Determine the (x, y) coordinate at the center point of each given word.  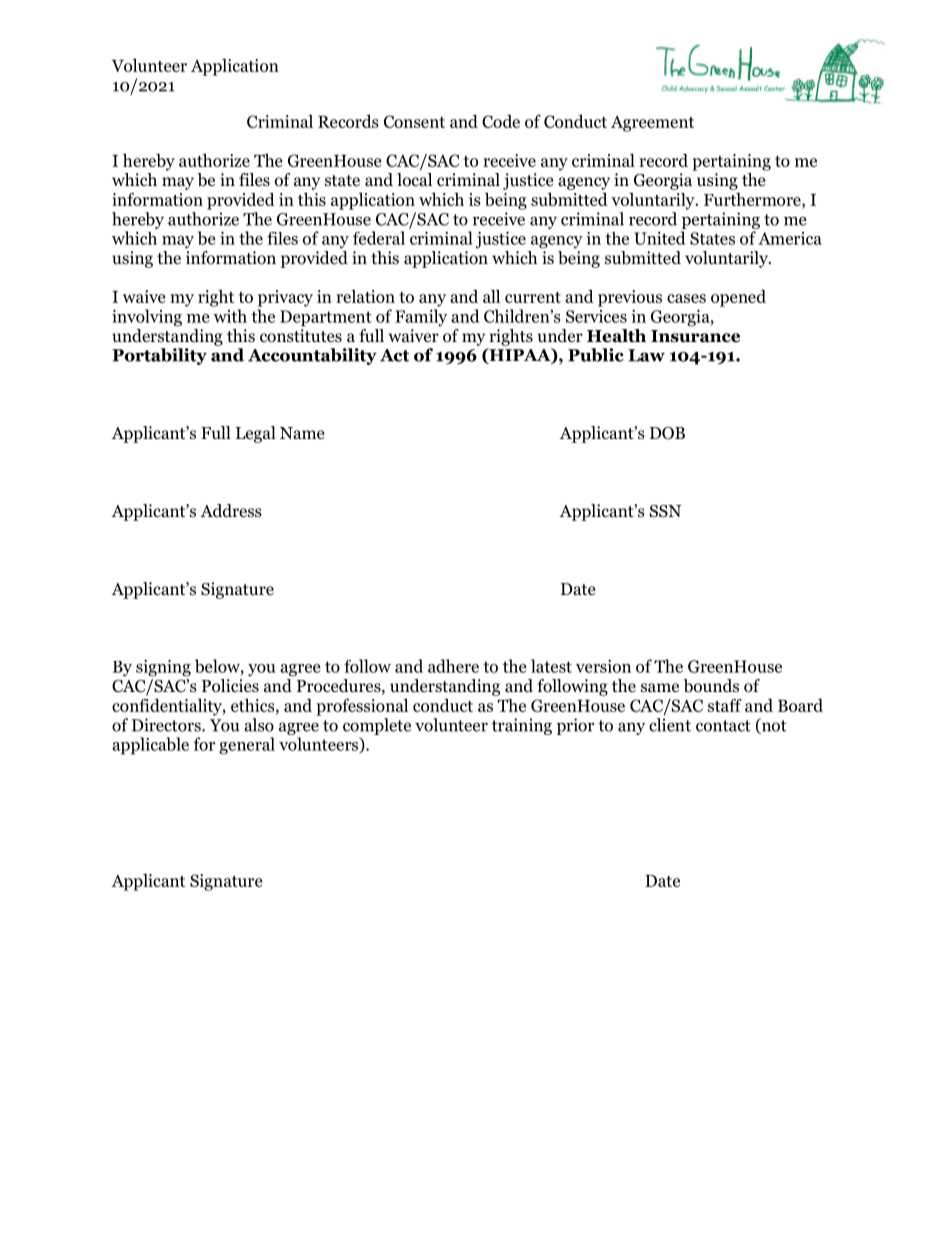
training (522, 726)
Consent (414, 121)
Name (302, 433)
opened (738, 298)
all (491, 296)
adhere (453, 666)
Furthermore (753, 199)
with (230, 316)
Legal (256, 434)
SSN (665, 511)
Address (231, 511)
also (259, 725)
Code (501, 121)
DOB (667, 433)
